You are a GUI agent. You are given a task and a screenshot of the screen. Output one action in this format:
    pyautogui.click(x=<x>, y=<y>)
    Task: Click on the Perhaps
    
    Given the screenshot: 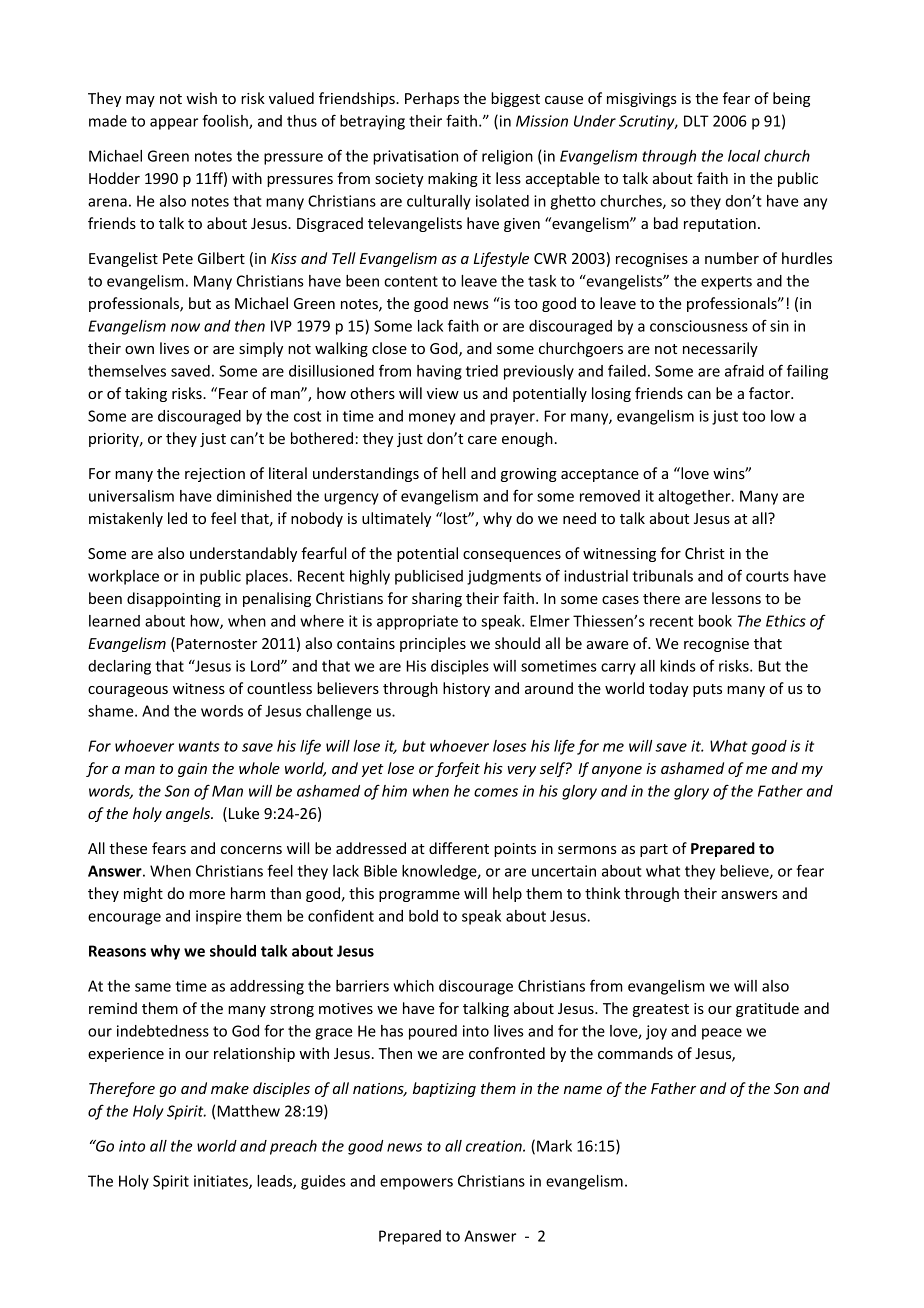 What is the action you would take?
    pyautogui.click(x=432, y=99)
